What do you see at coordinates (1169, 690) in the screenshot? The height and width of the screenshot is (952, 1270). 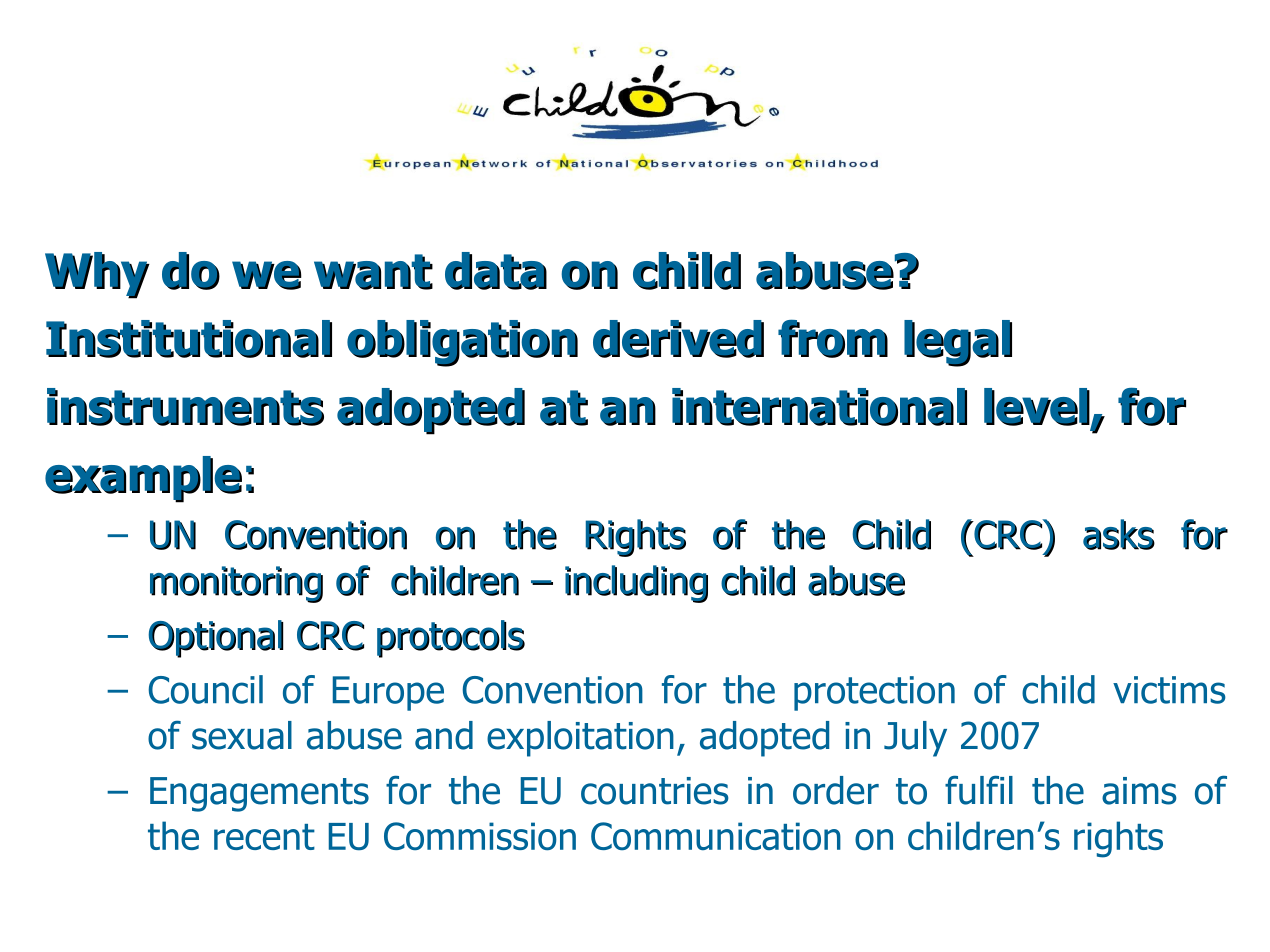 I see `victims` at bounding box center [1169, 690].
